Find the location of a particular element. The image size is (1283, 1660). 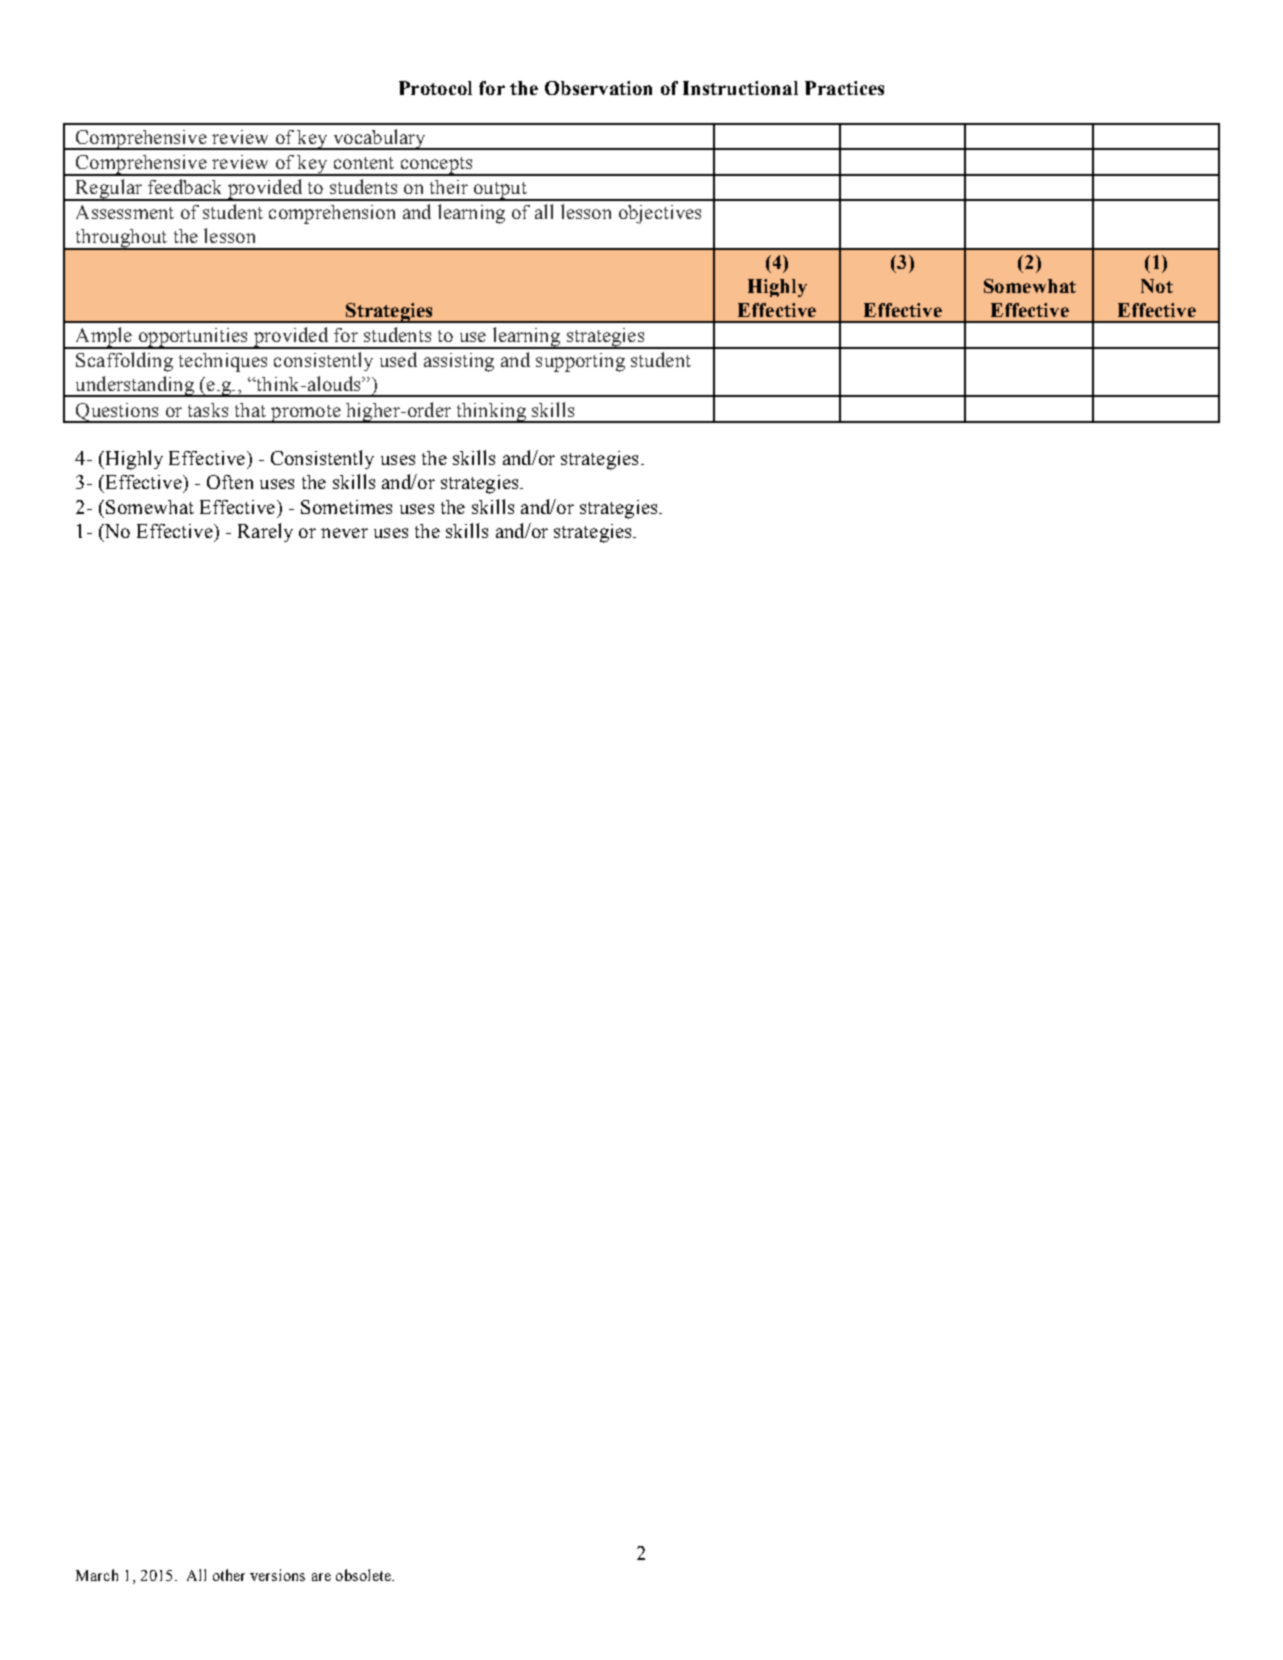

feedback is located at coordinates (184, 186).
